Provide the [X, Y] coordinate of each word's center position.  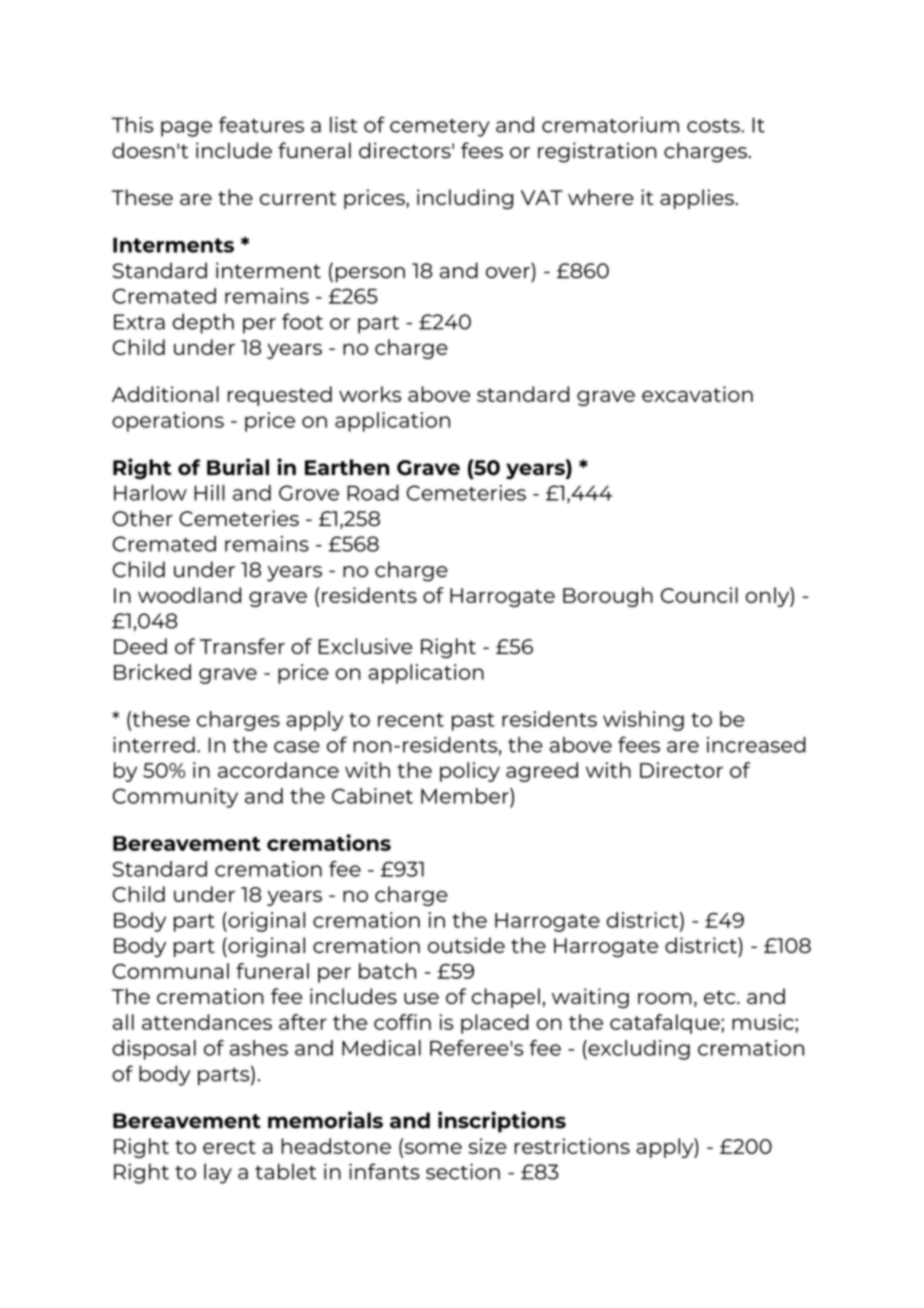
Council [699, 595]
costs [714, 126]
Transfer [242, 646]
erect [229, 1147]
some [432, 1148]
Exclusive [365, 646]
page [186, 129]
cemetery [440, 128]
